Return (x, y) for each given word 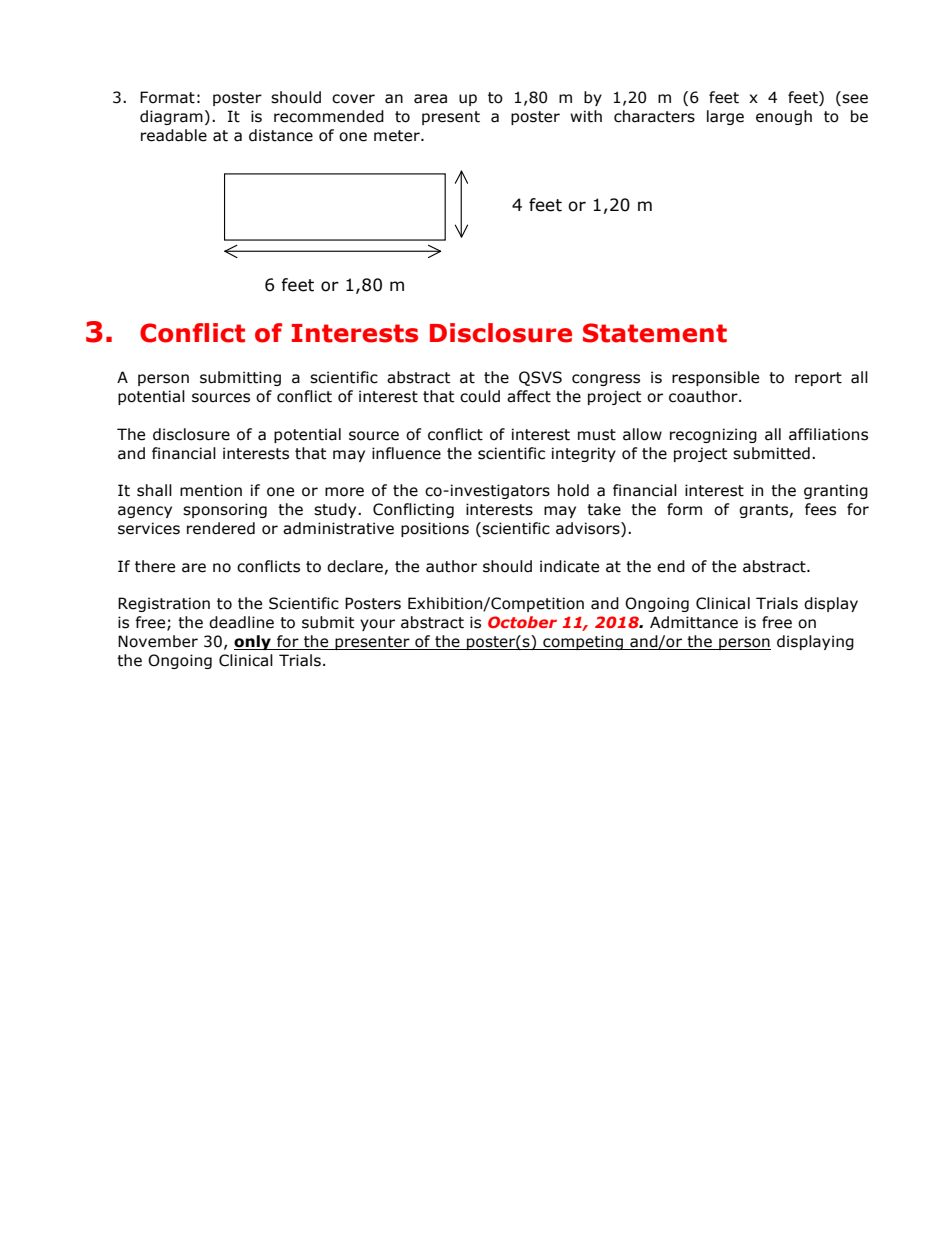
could (480, 396)
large (725, 117)
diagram (171, 117)
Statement (655, 333)
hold (573, 490)
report (818, 379)
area (430, 99)
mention (211, 490)
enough (784, 117)
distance (281, 135)
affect (529, 396)
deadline (241, 622)
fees (820, 509)
